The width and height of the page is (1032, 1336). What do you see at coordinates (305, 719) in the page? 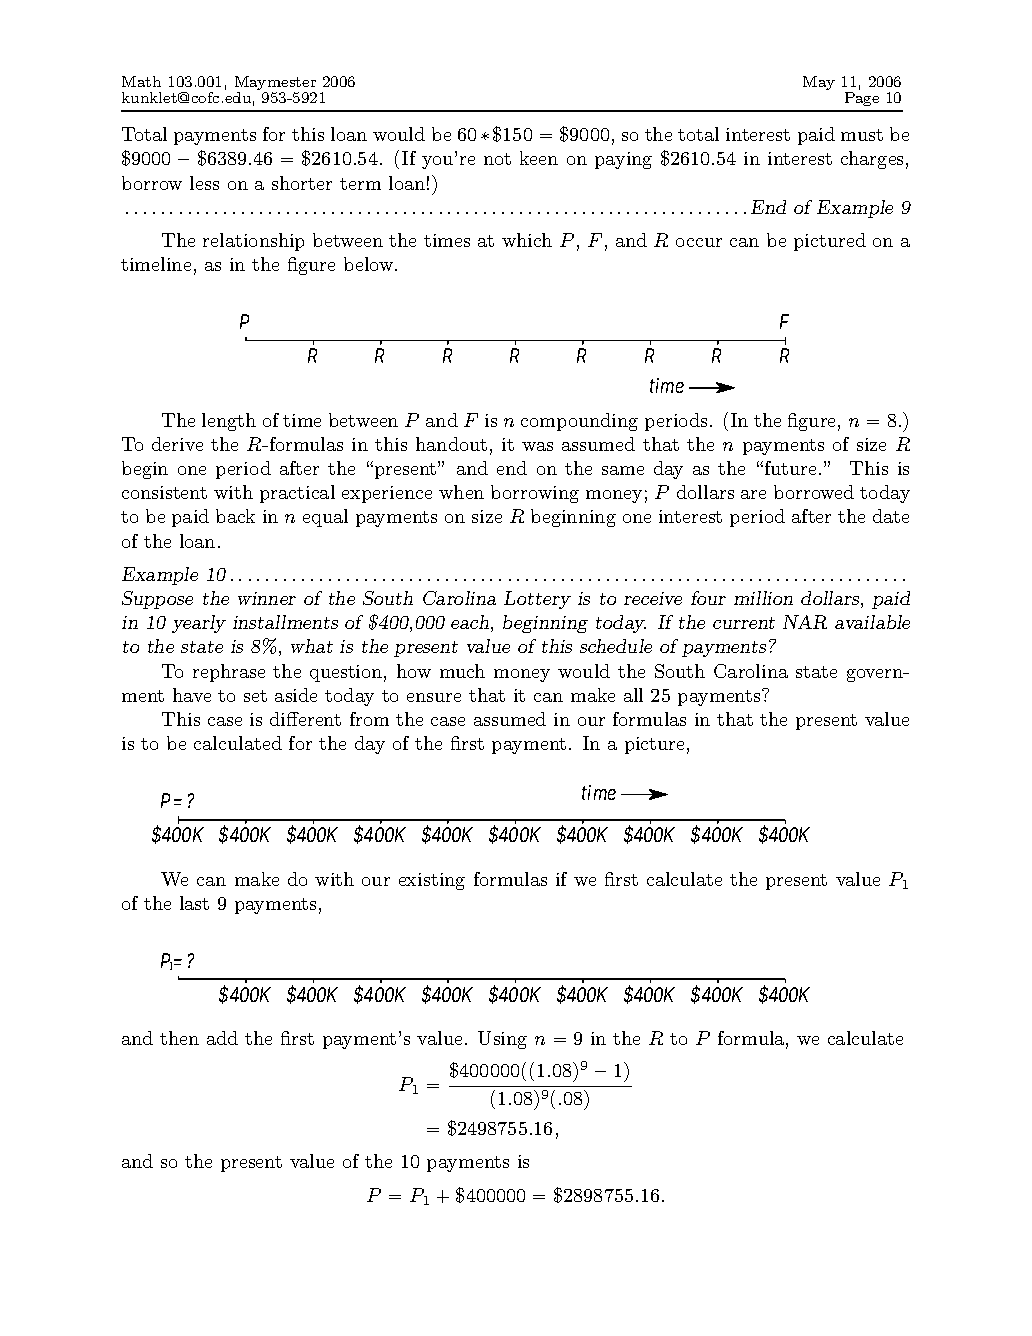
I see `different` at bounding box center [305, 719].
